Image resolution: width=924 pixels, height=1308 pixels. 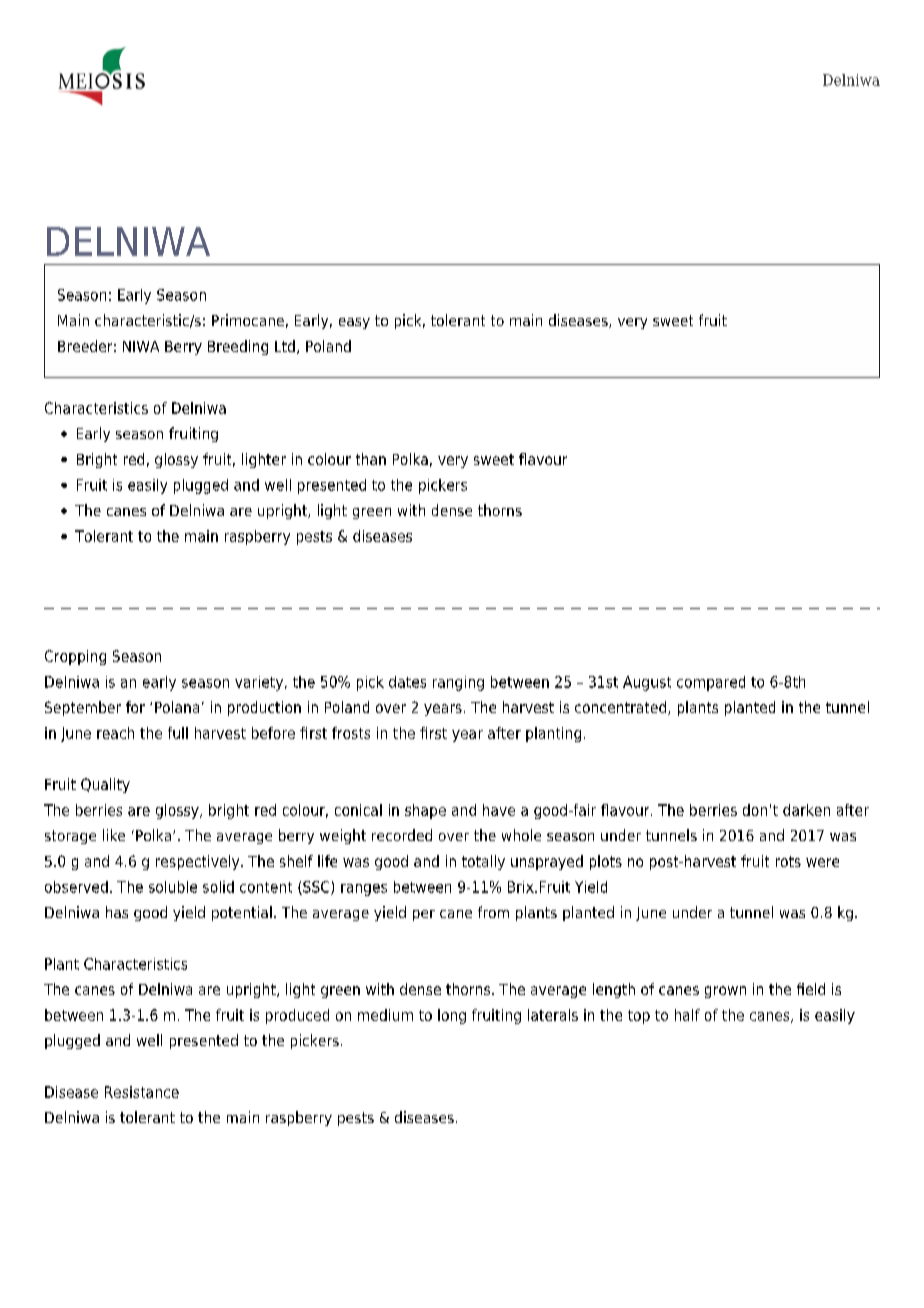 I want to click on Breeding, so click(x=238, y=347).
